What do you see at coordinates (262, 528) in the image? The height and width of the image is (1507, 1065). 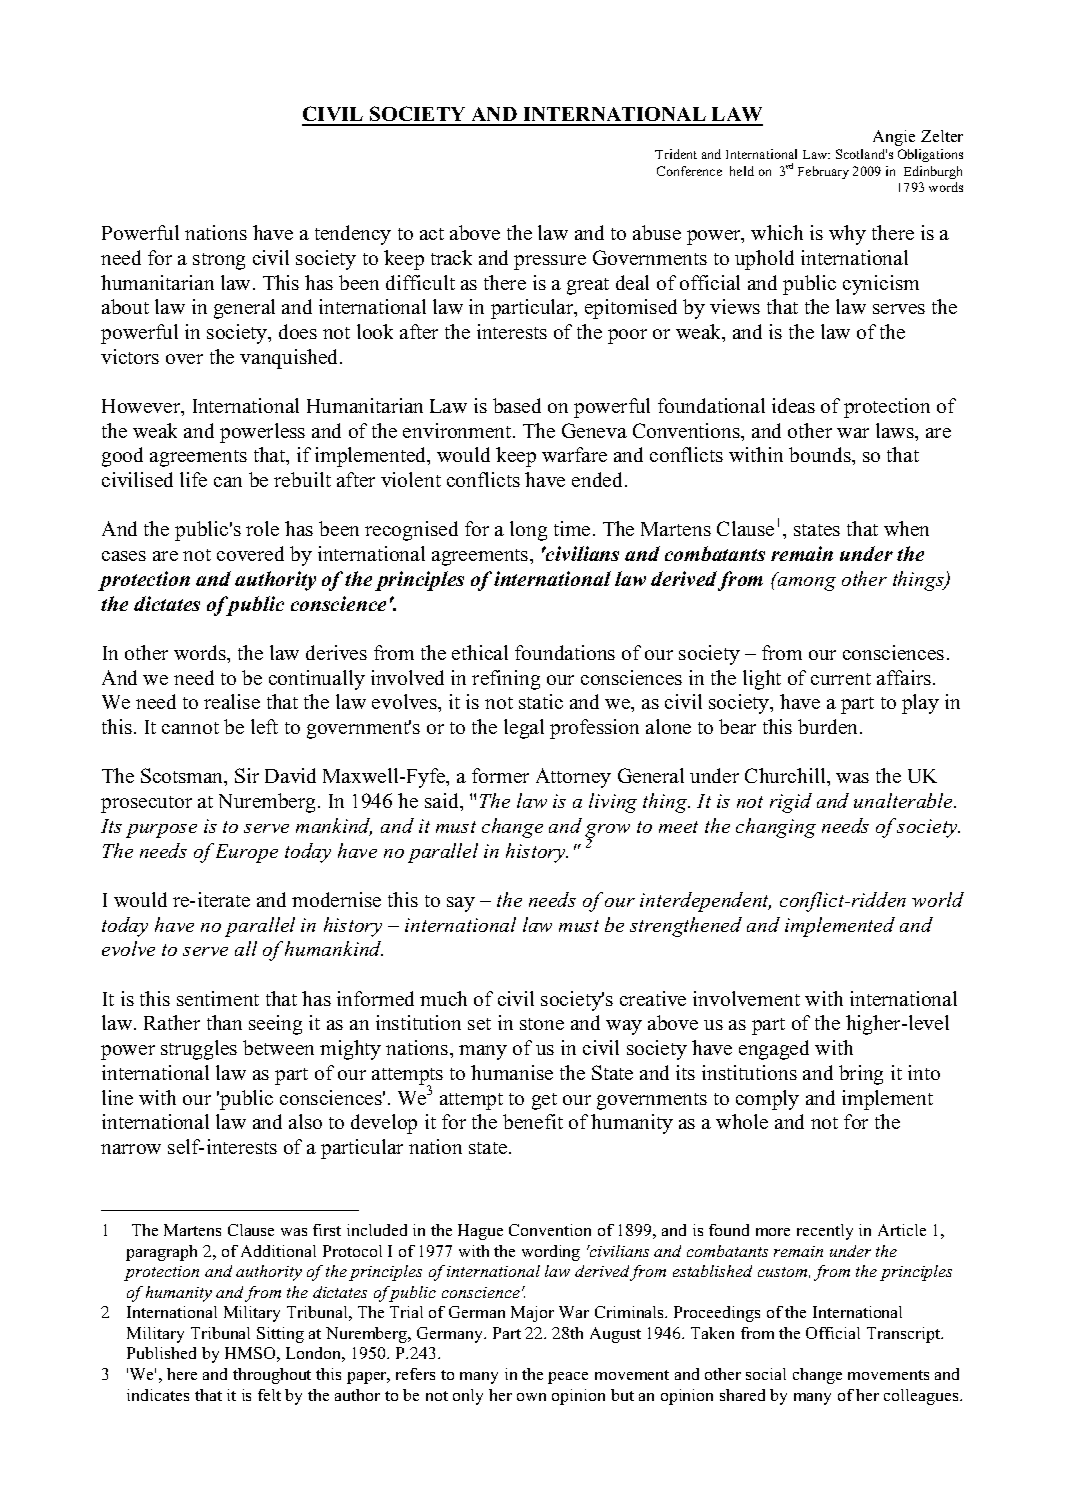 I see `role` at bounding box center [262, 528].
